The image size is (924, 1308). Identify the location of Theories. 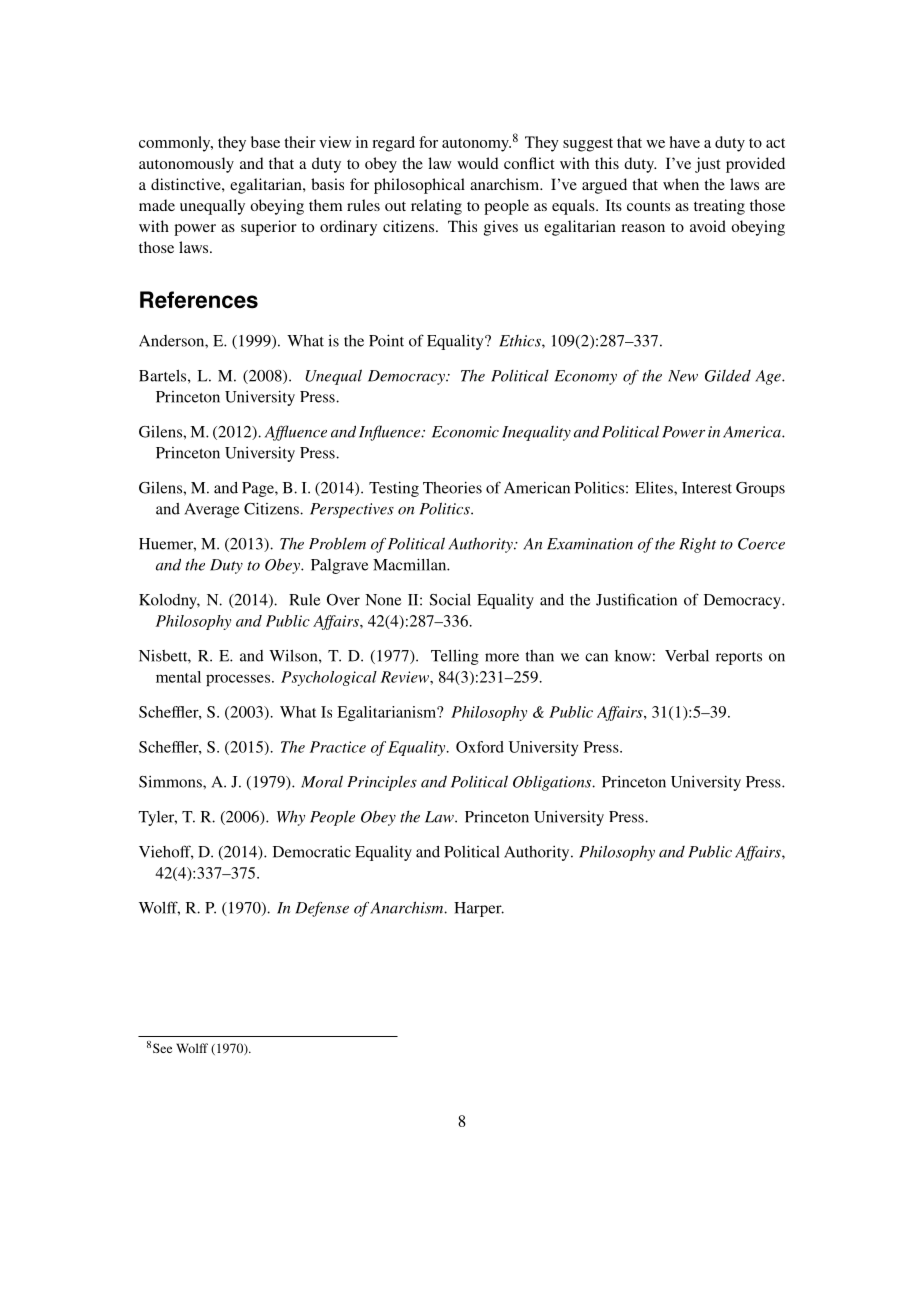
(452, 487).
